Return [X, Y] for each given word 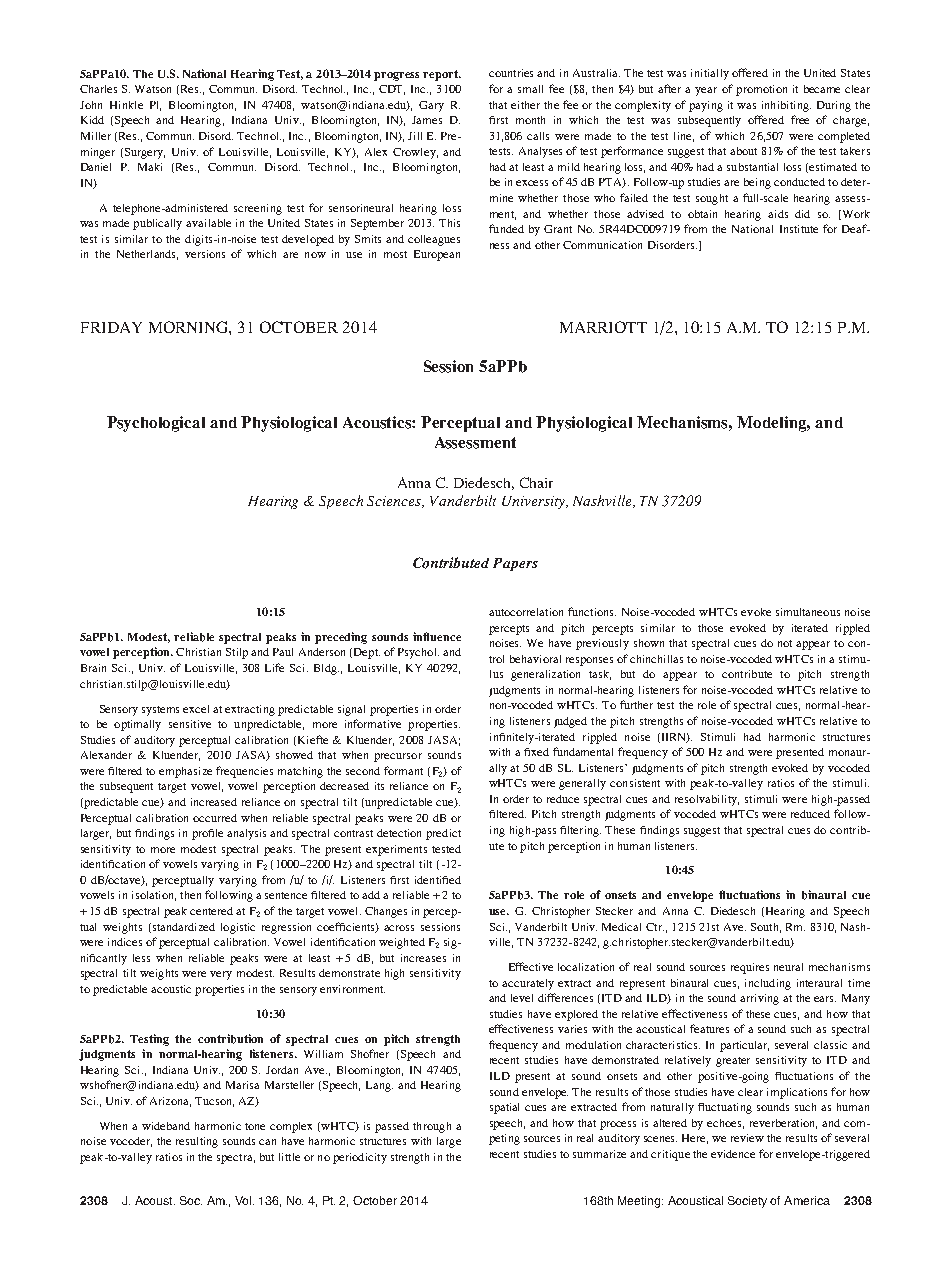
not [785, 643]
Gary [431, 106]
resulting [197, 1142]
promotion [761, 90]
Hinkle [126, 105]
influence [437, 636]
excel [196, 709]
